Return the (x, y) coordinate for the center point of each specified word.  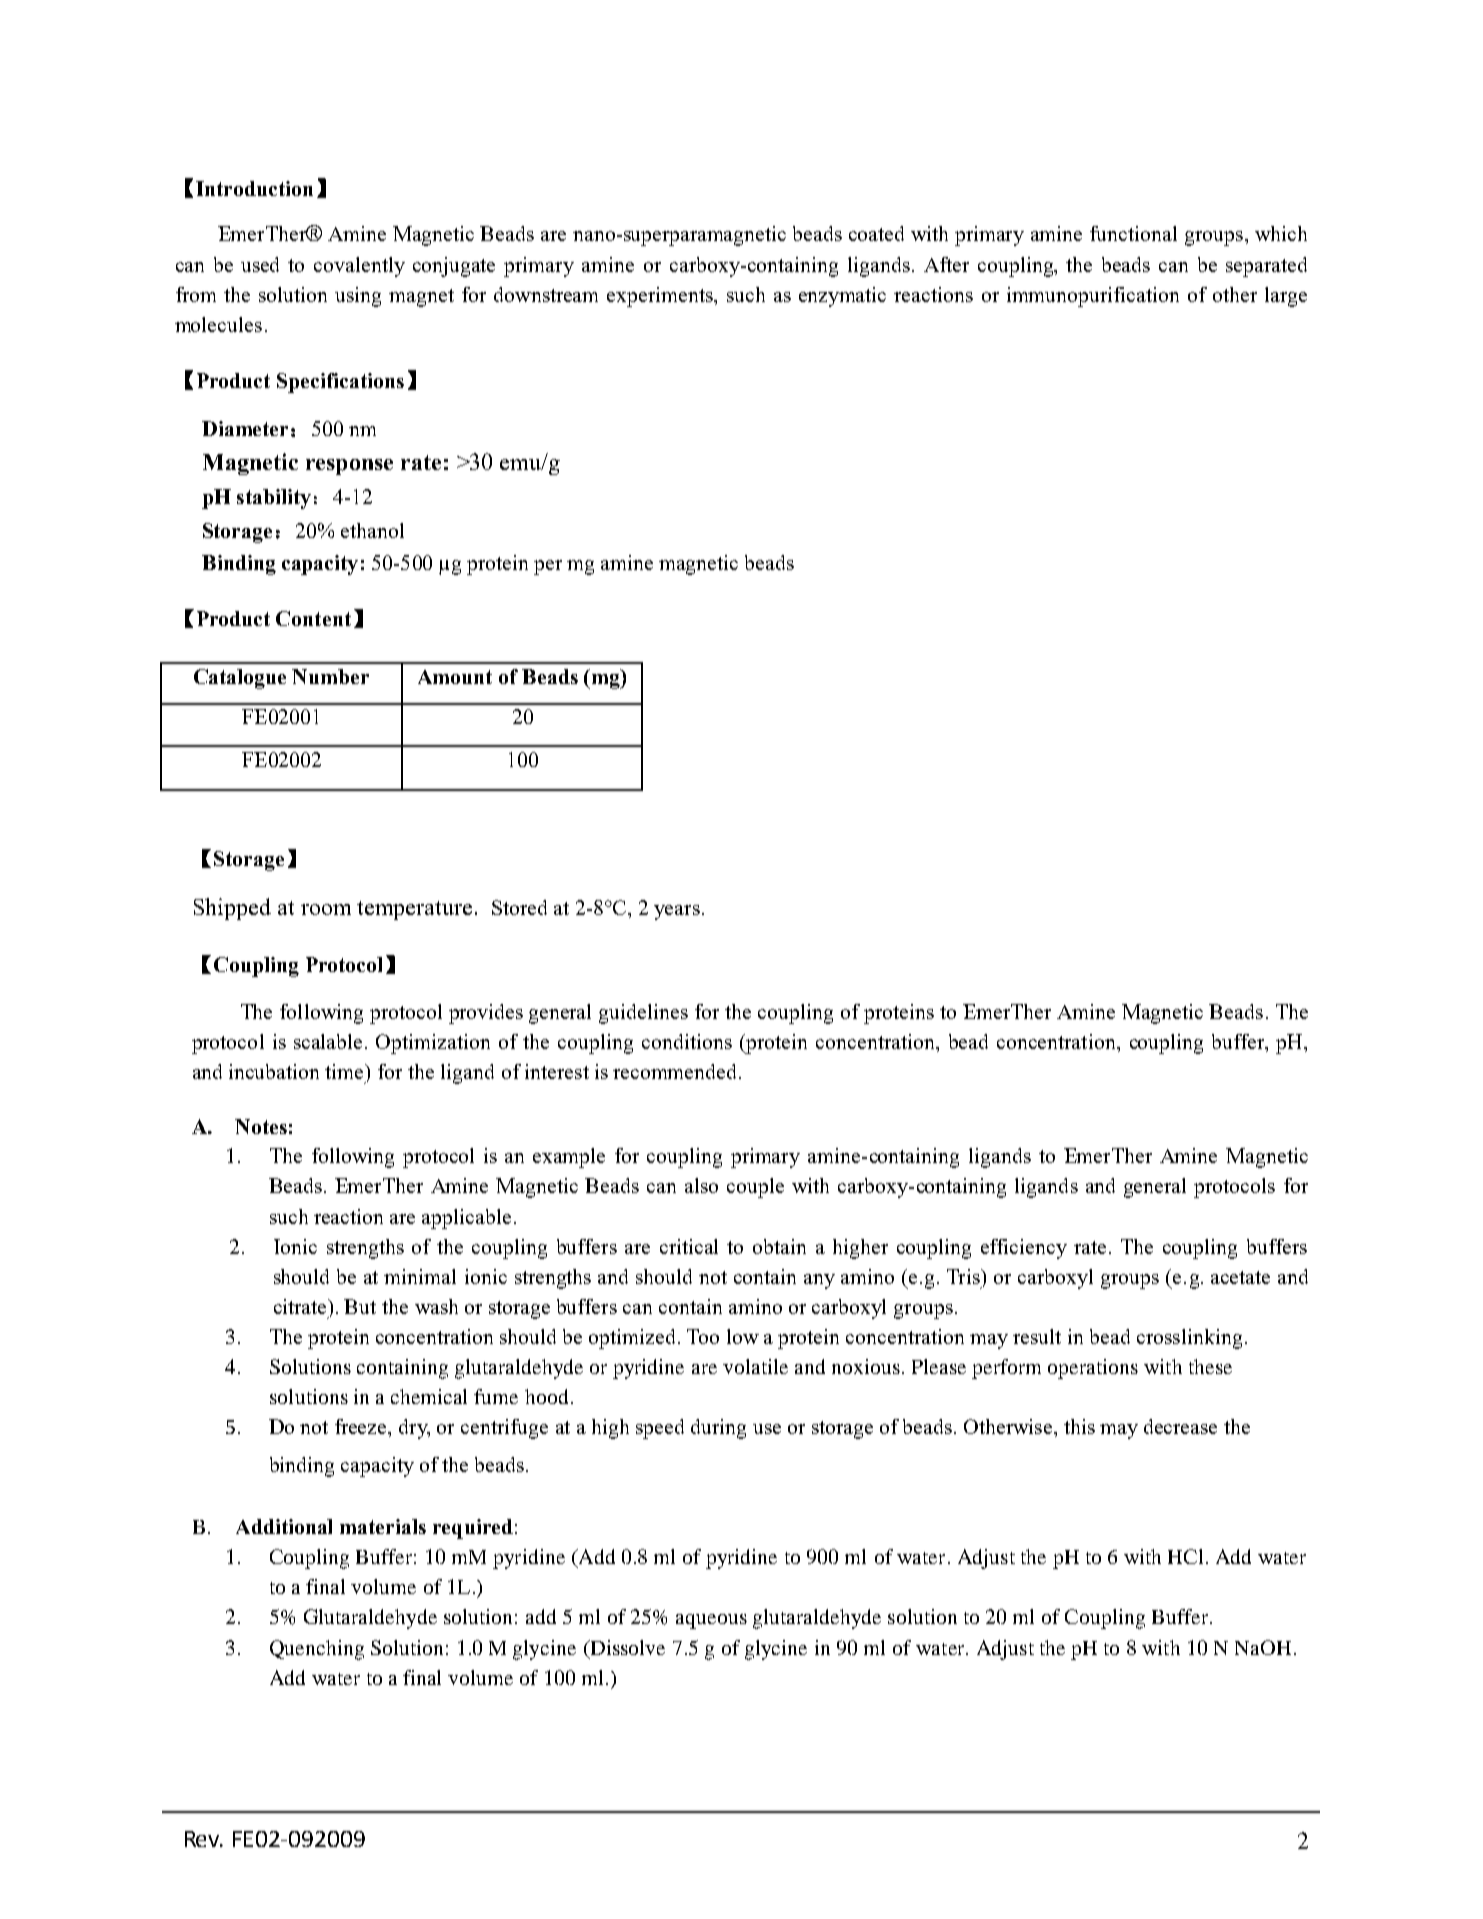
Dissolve (626, 1647)
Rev (203, 1839)
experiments (661, 297)
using (358, 297)
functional (1133, 233)
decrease (1180, 1426)
